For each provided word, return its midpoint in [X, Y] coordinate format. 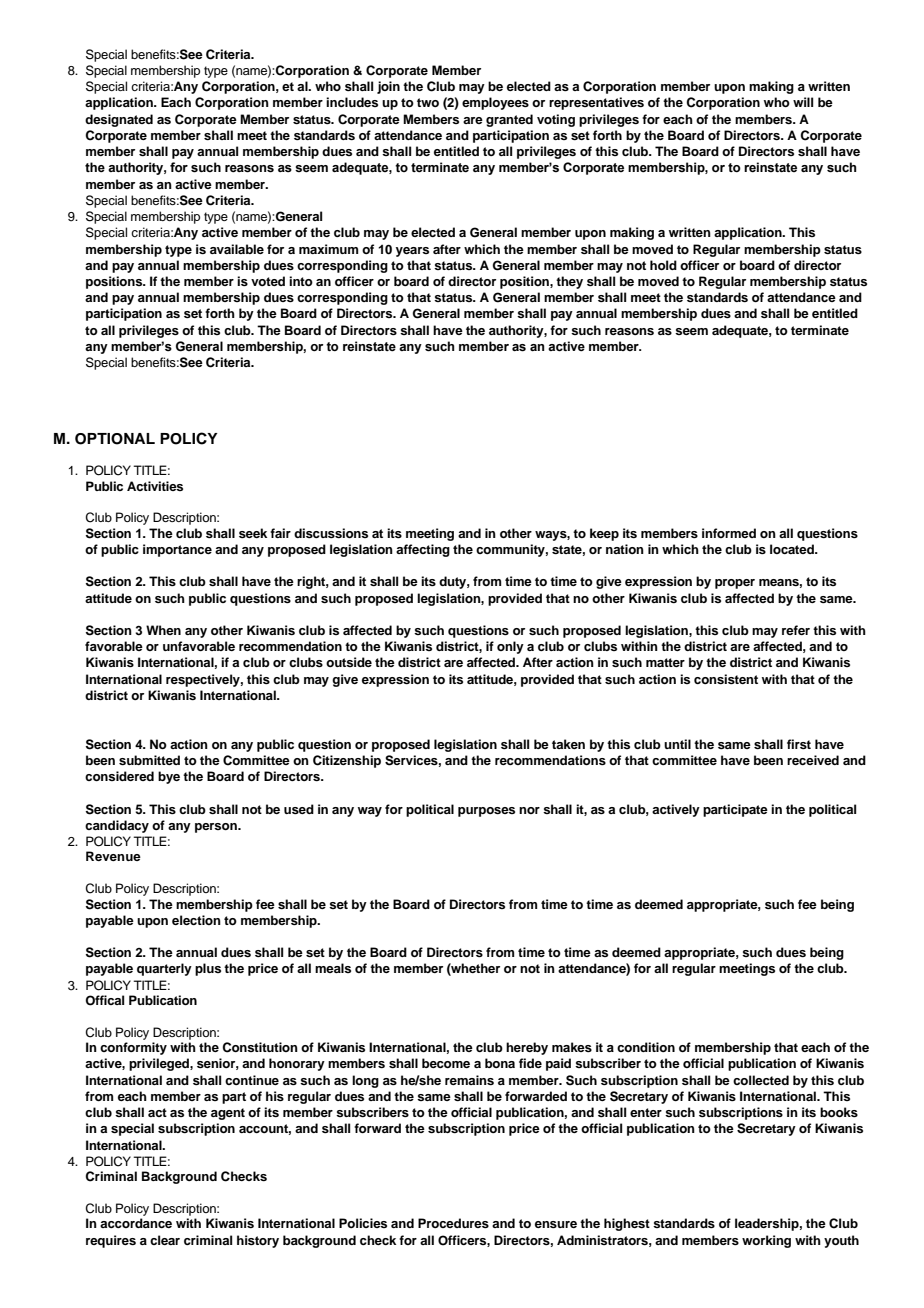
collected [761, 1080]
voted [268, 281]
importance [177, 550]
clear [165, 1240]
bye [169, 777]
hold [663, 265]
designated [119, 120]
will [803, 102]
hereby [527, 1048]
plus [208, 969]
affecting [423, 550]
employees [495, 103]
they [569, 282]
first [799, 744]
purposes [486, 812]
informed [729, 533]
